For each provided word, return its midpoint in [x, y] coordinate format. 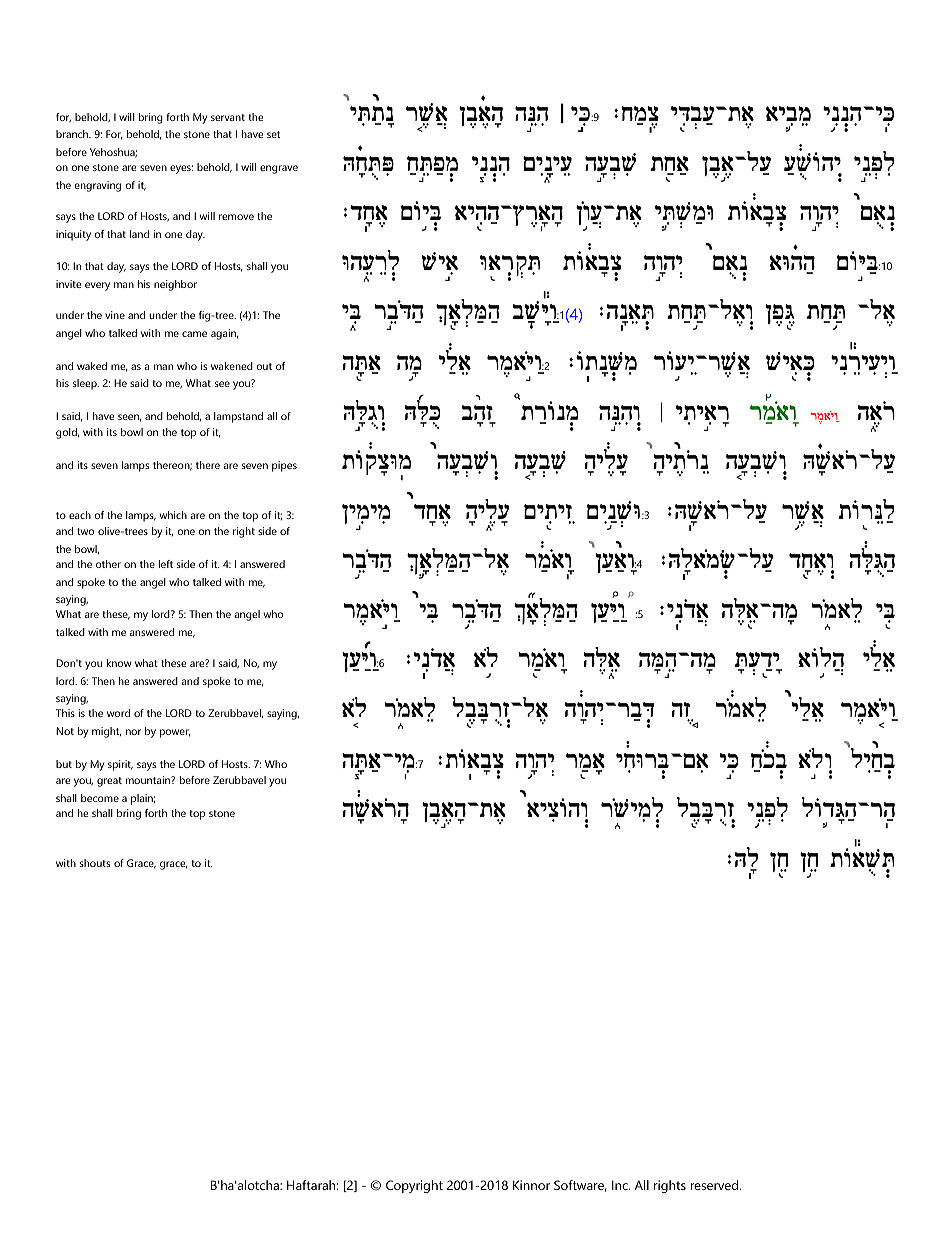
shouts [95, 863]
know [119, 663]
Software [580, 1186]
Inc [621, 1185]
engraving [97, 186]
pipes [284, 466]
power [175, 733]
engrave [279, 169]
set [273, 134]
